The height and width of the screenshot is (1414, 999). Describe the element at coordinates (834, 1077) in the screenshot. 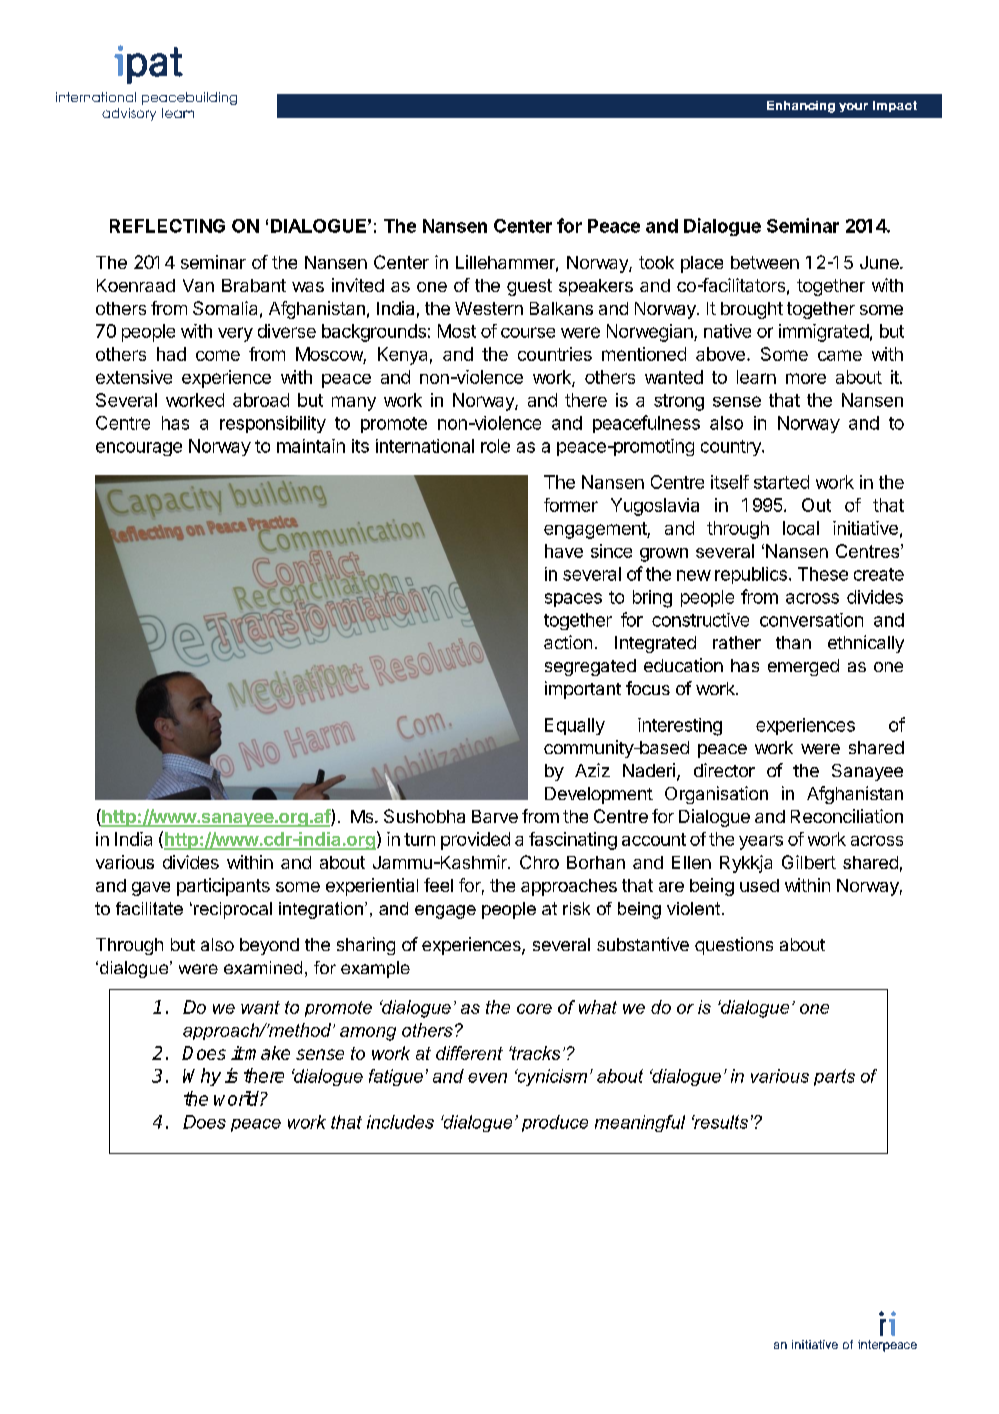

I see `parts` at that location.
